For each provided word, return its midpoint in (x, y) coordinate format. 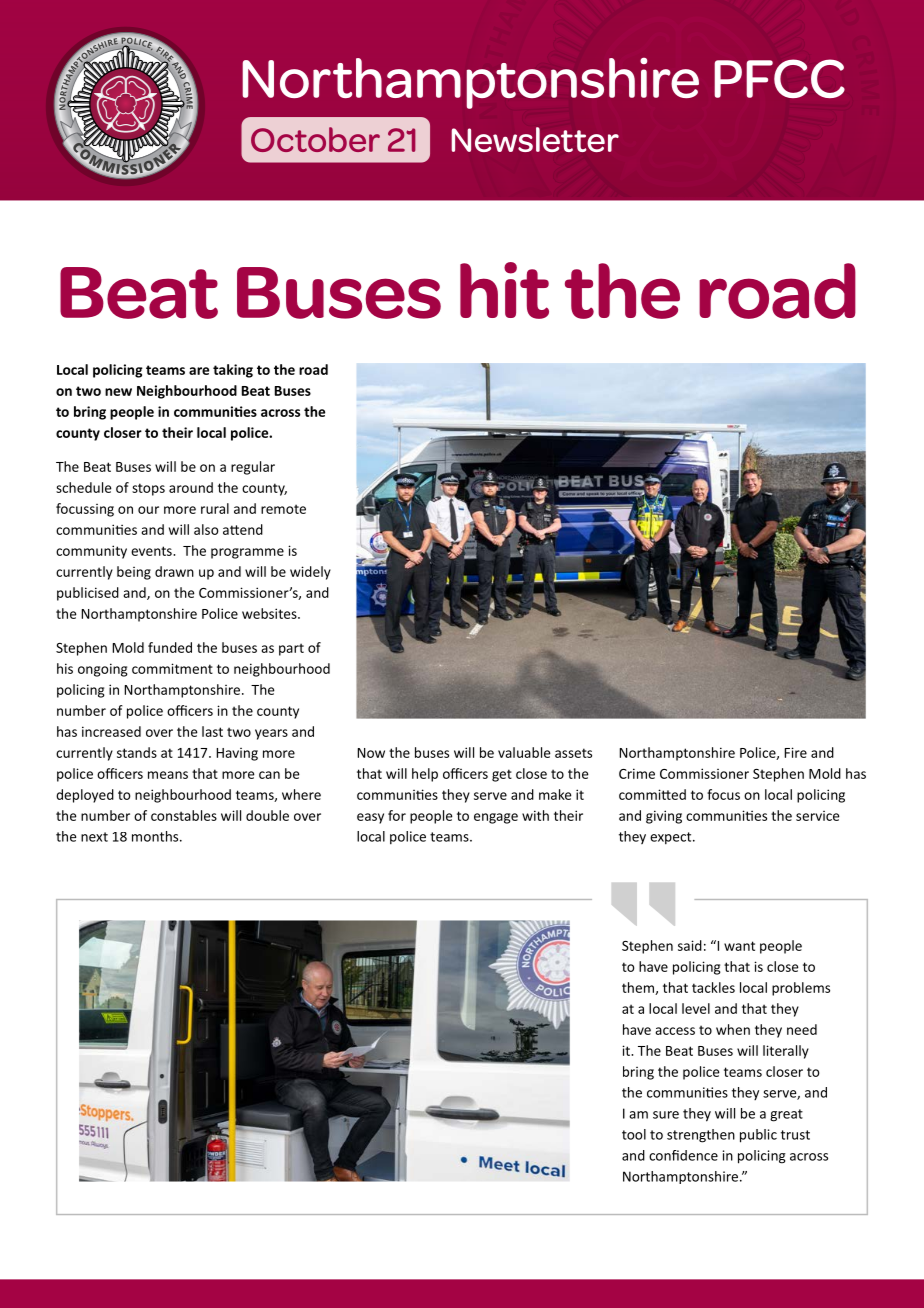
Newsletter (535, 139)
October (315, 139)
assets (573, 753)
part (291, 649)
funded (170, 647)
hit (504, 290)
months (156, 836)
